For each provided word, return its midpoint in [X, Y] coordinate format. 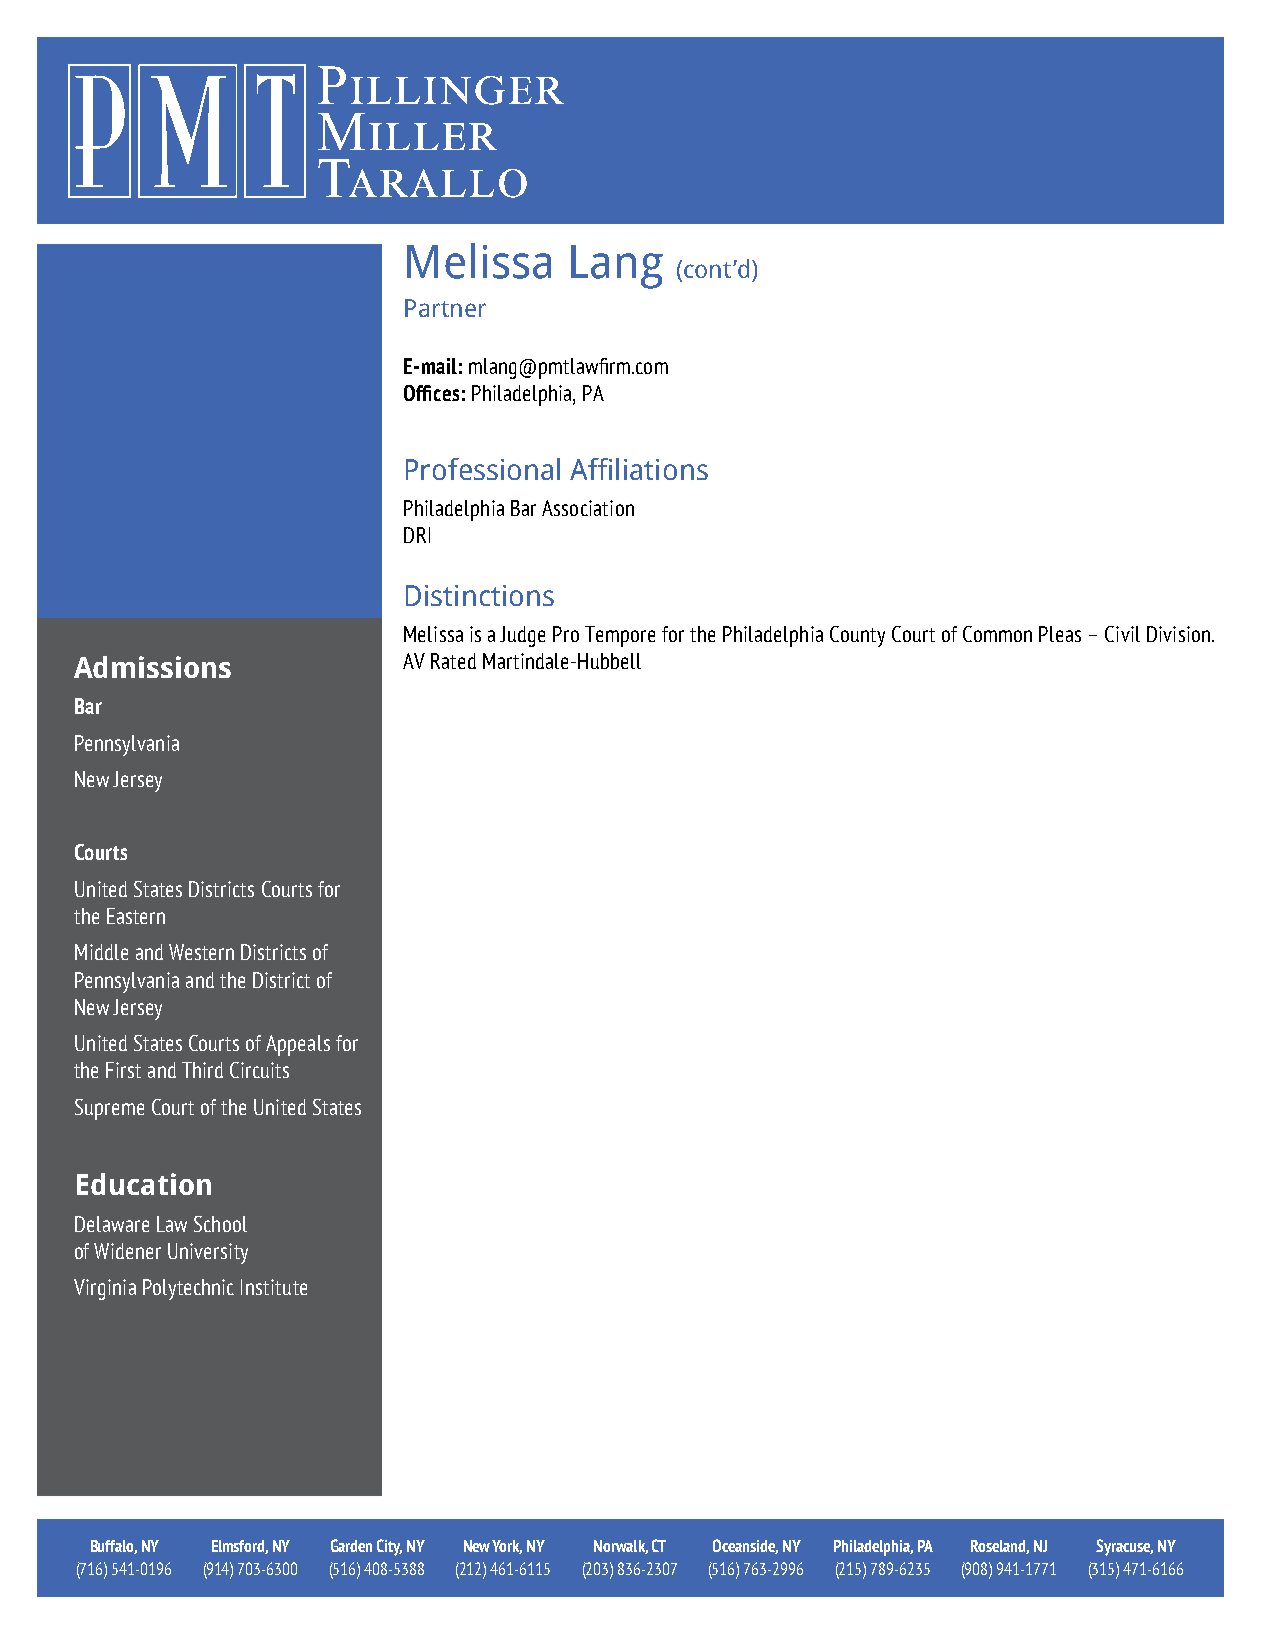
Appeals [298, 1045]
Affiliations [639, 469]
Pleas [1060, 634]
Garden [351, 1545]
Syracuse [1124, 1547]
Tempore [620, 636]
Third [202, 1070]
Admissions [152, 667]
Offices [431, 393]
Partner [445, 308]
